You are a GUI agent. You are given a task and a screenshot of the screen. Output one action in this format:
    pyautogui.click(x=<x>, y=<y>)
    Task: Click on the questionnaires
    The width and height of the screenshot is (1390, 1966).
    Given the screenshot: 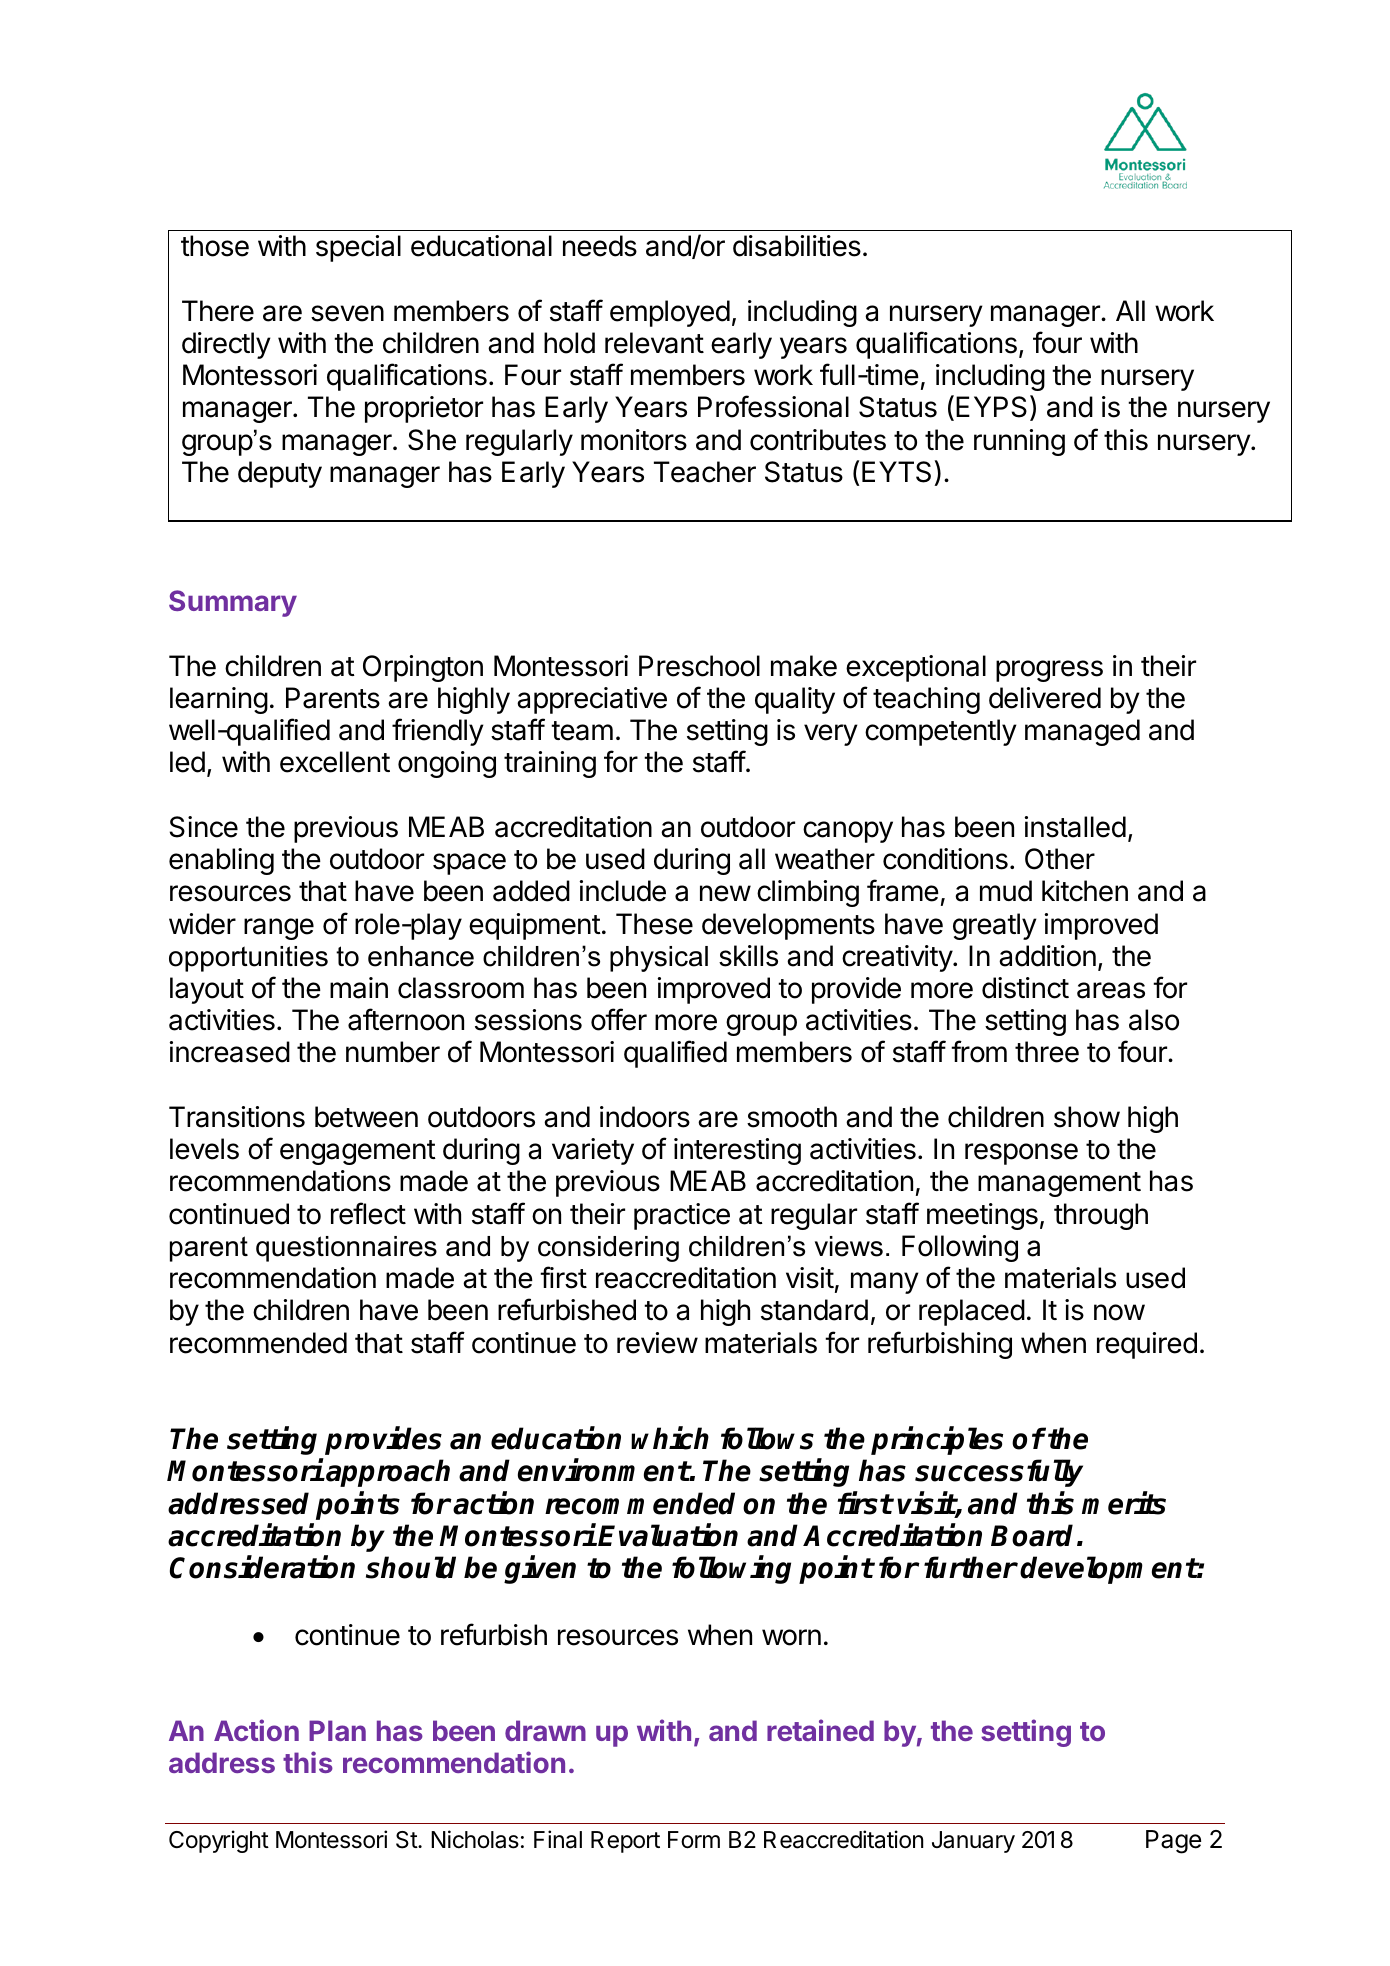 What is the action you would take?
    pyautogui.click(x=346, y=1249)
